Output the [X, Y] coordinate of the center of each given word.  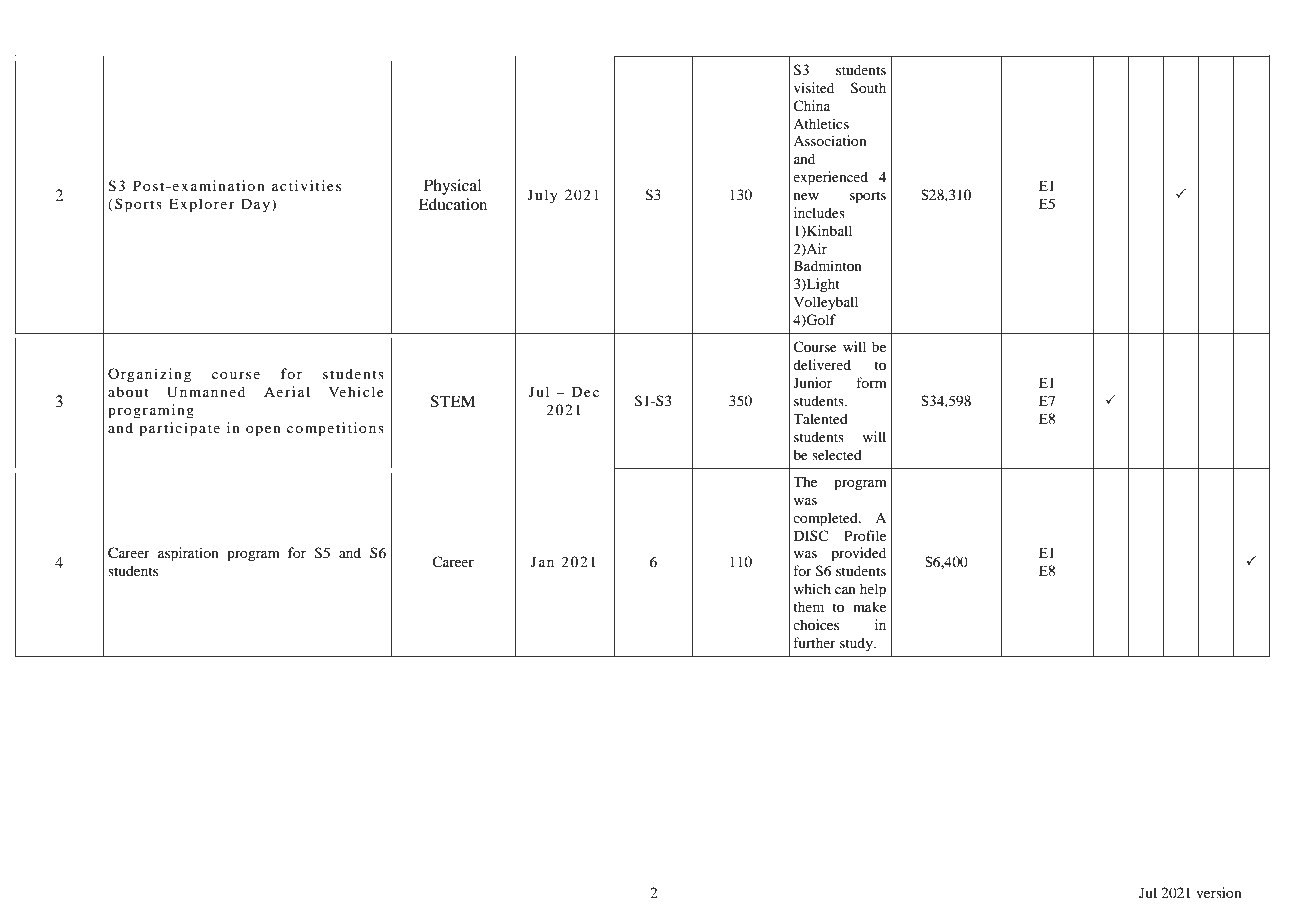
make [869, 606]
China [811, 105]
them [808, 606]
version [1219, 892]
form [871, 382]
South [868, 88]
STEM [453, 401]
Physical [452, 187]
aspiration [188, 554]
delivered [822, 364]
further [814, 642]
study [857, 644]
